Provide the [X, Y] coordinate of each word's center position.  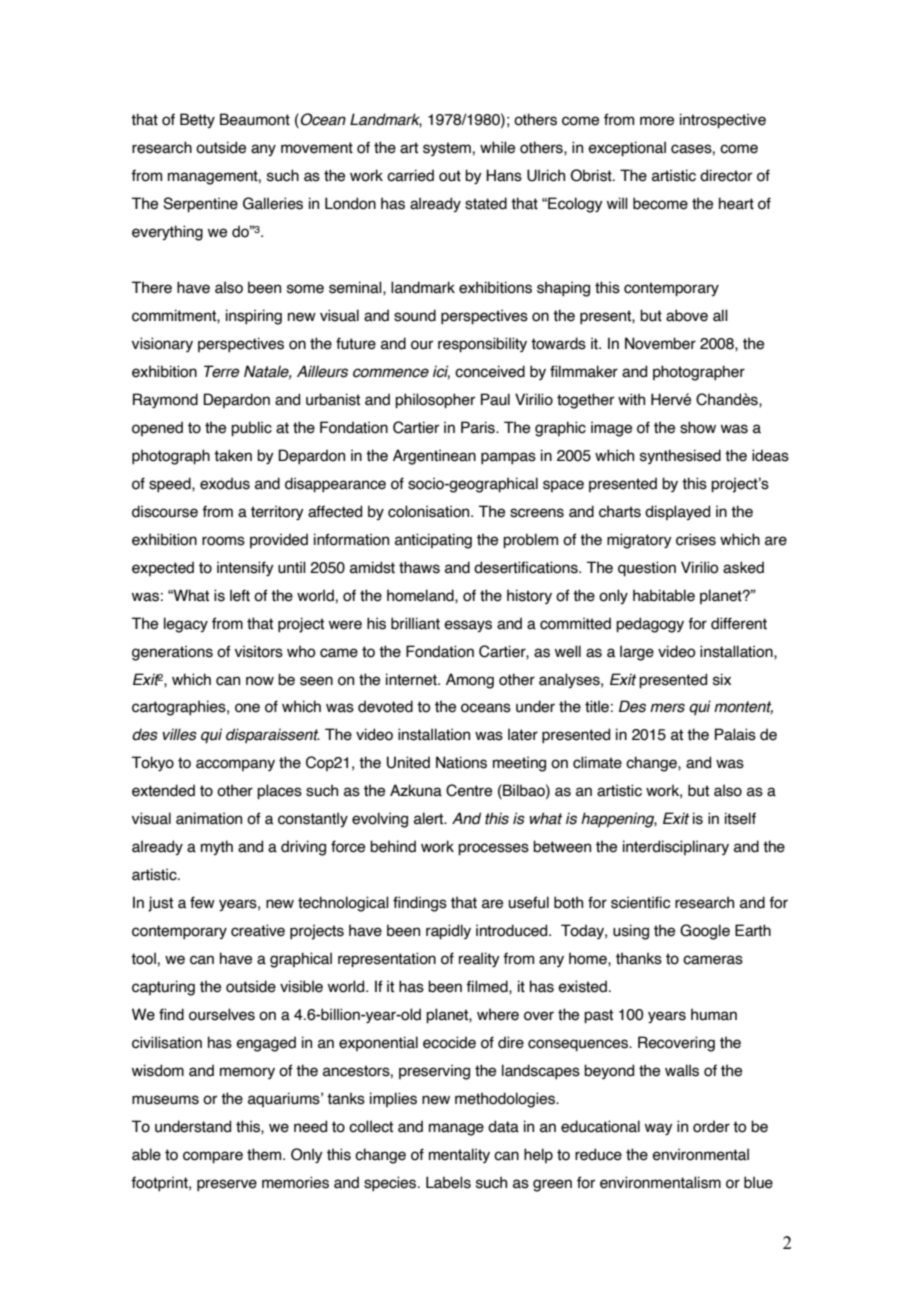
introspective [723, 120]
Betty [197, 120]
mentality [459, 1155]
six [722, 679]
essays [468, 626]
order [711, 1126]
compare [213, 1157]
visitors [259, 651]
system [447, 149]
